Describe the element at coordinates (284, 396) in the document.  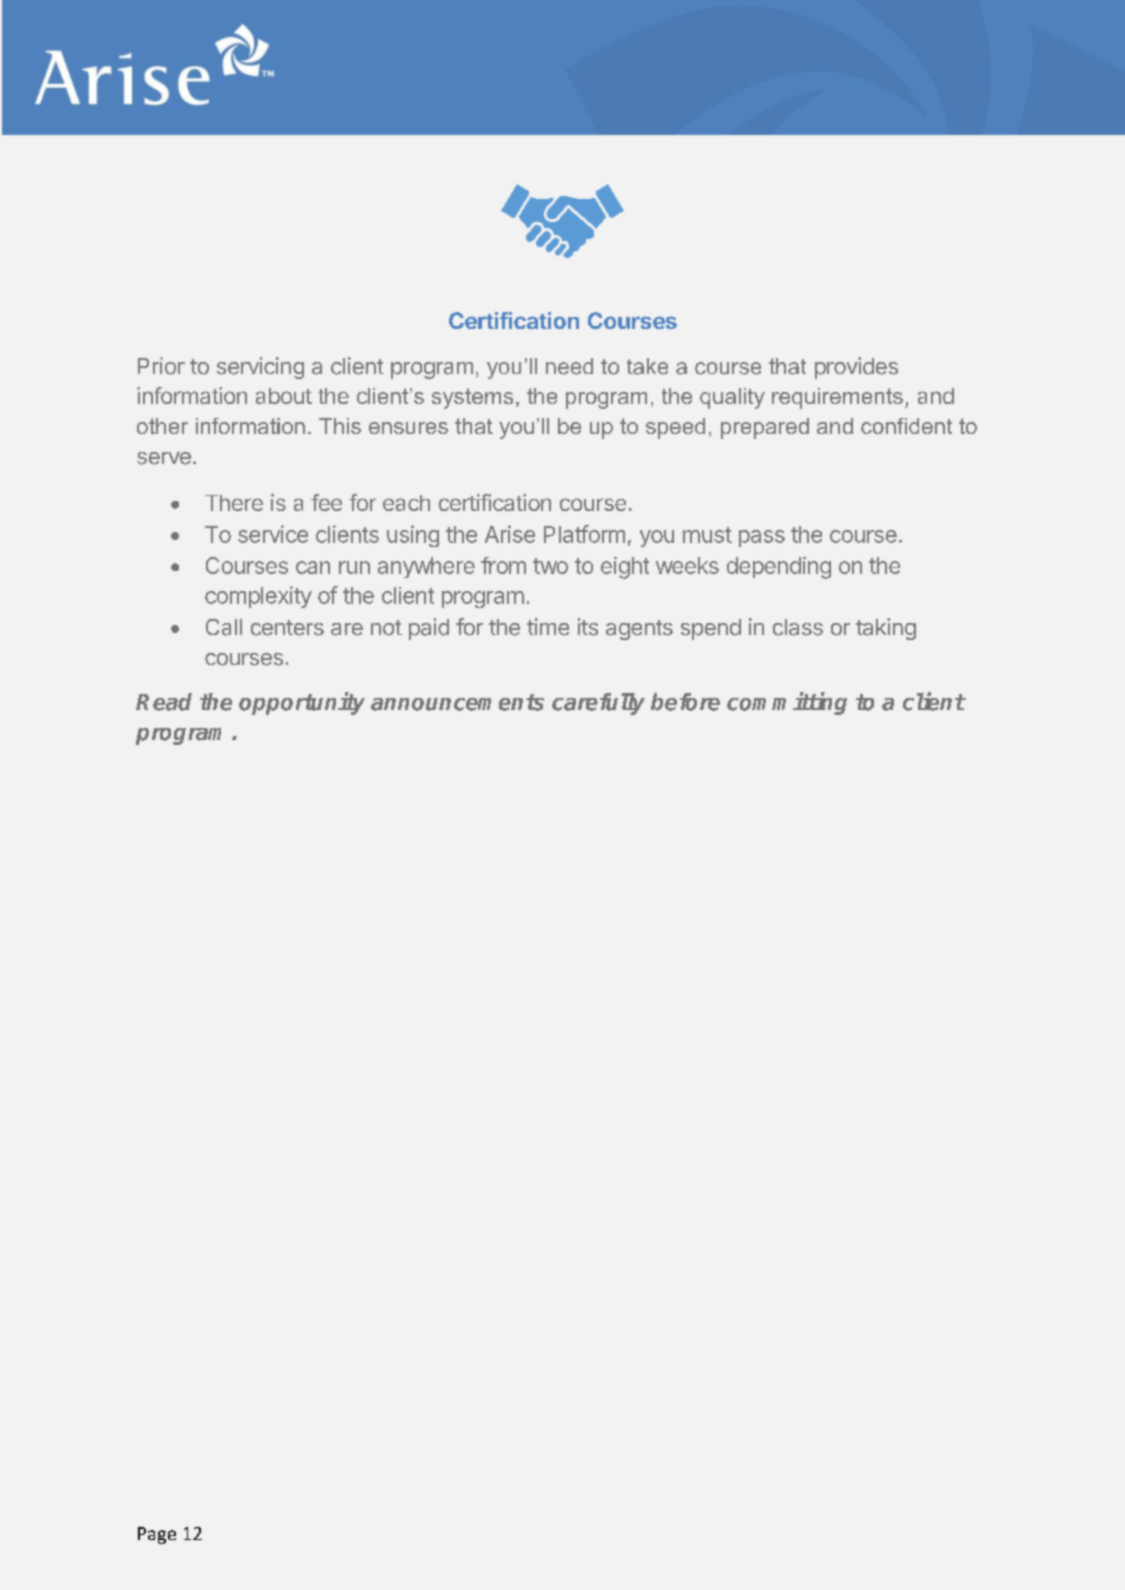
I see `about` at that location.
